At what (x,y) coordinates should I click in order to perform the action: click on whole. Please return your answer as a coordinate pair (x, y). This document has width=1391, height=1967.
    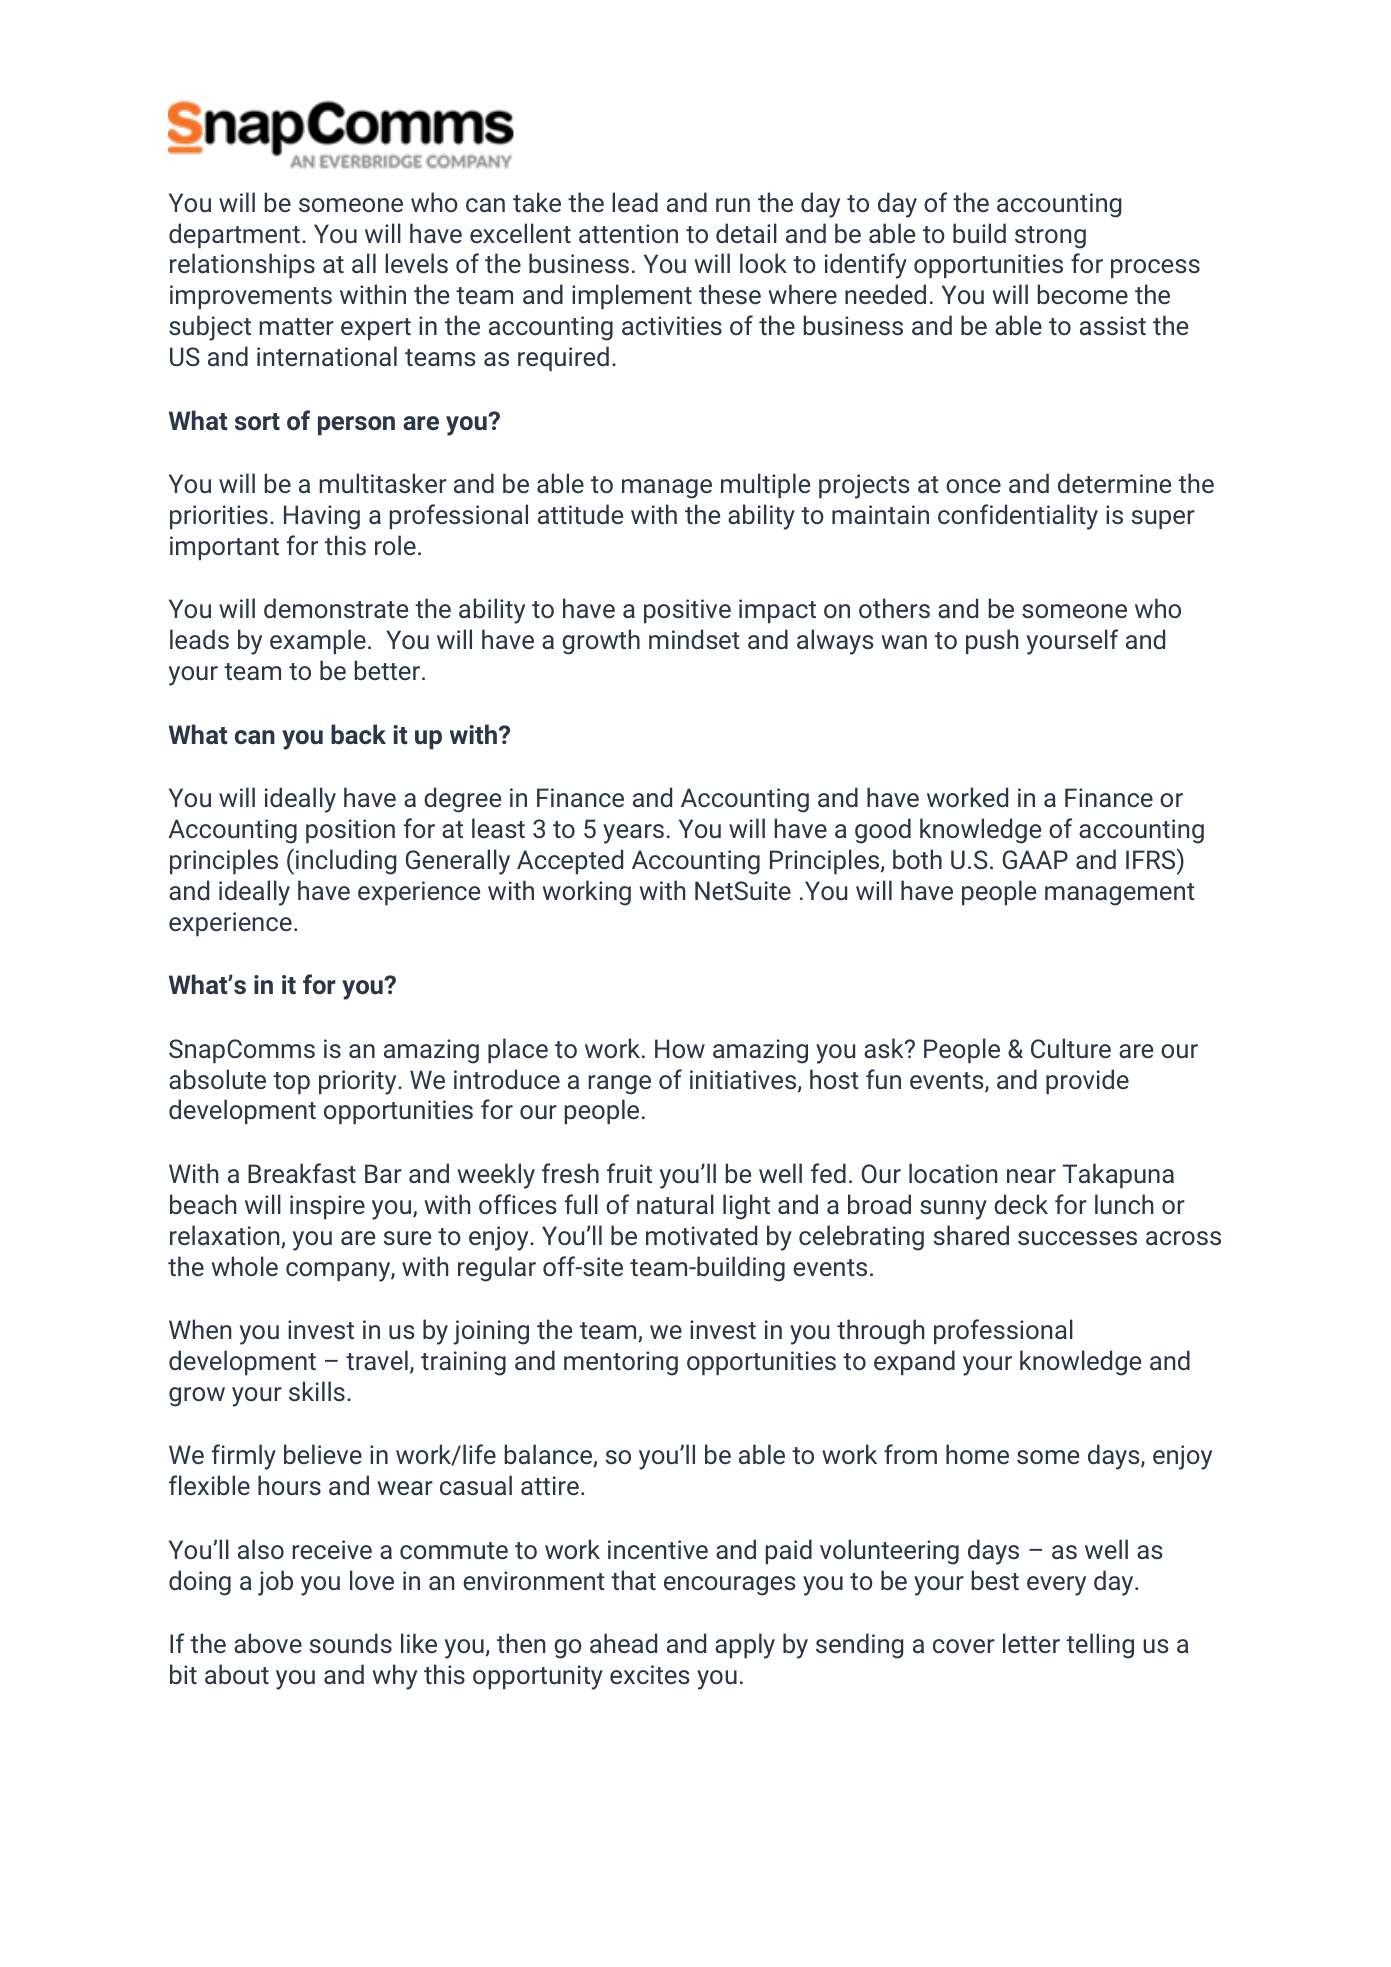
    Looking at the image, I should click on (245, 1266).
